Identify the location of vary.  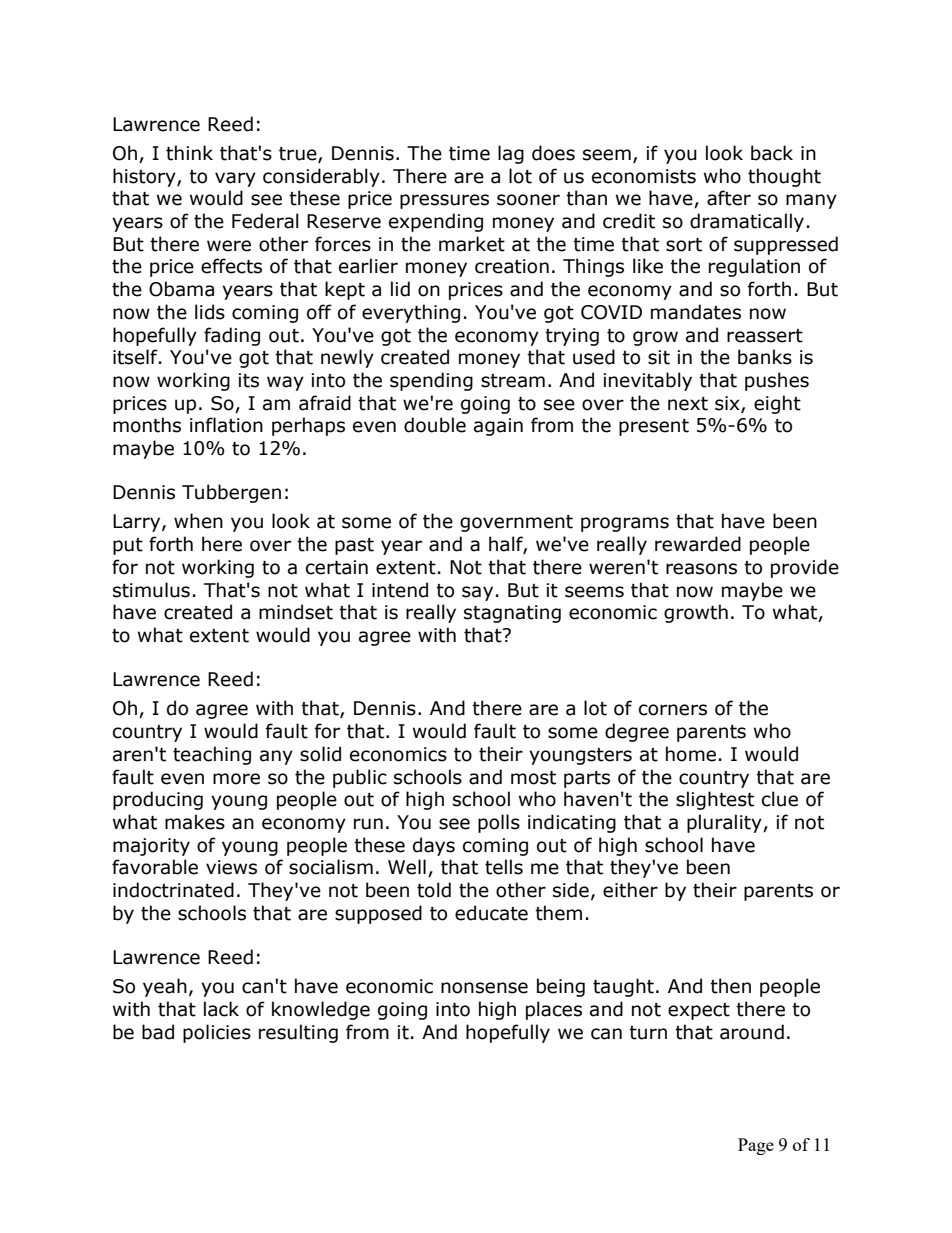
(235, 179).
